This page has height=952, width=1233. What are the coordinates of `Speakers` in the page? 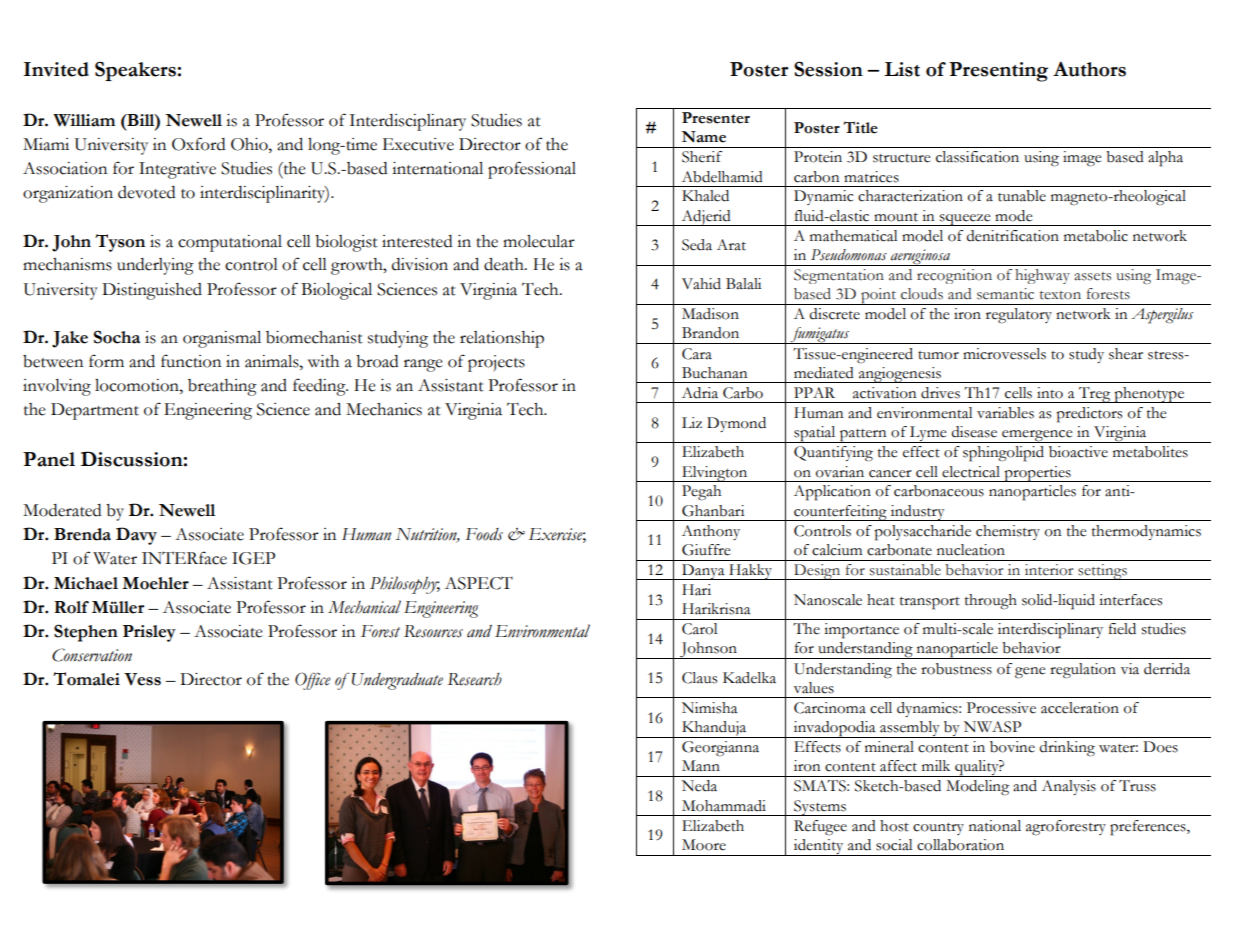 It's located at (135, 71).
